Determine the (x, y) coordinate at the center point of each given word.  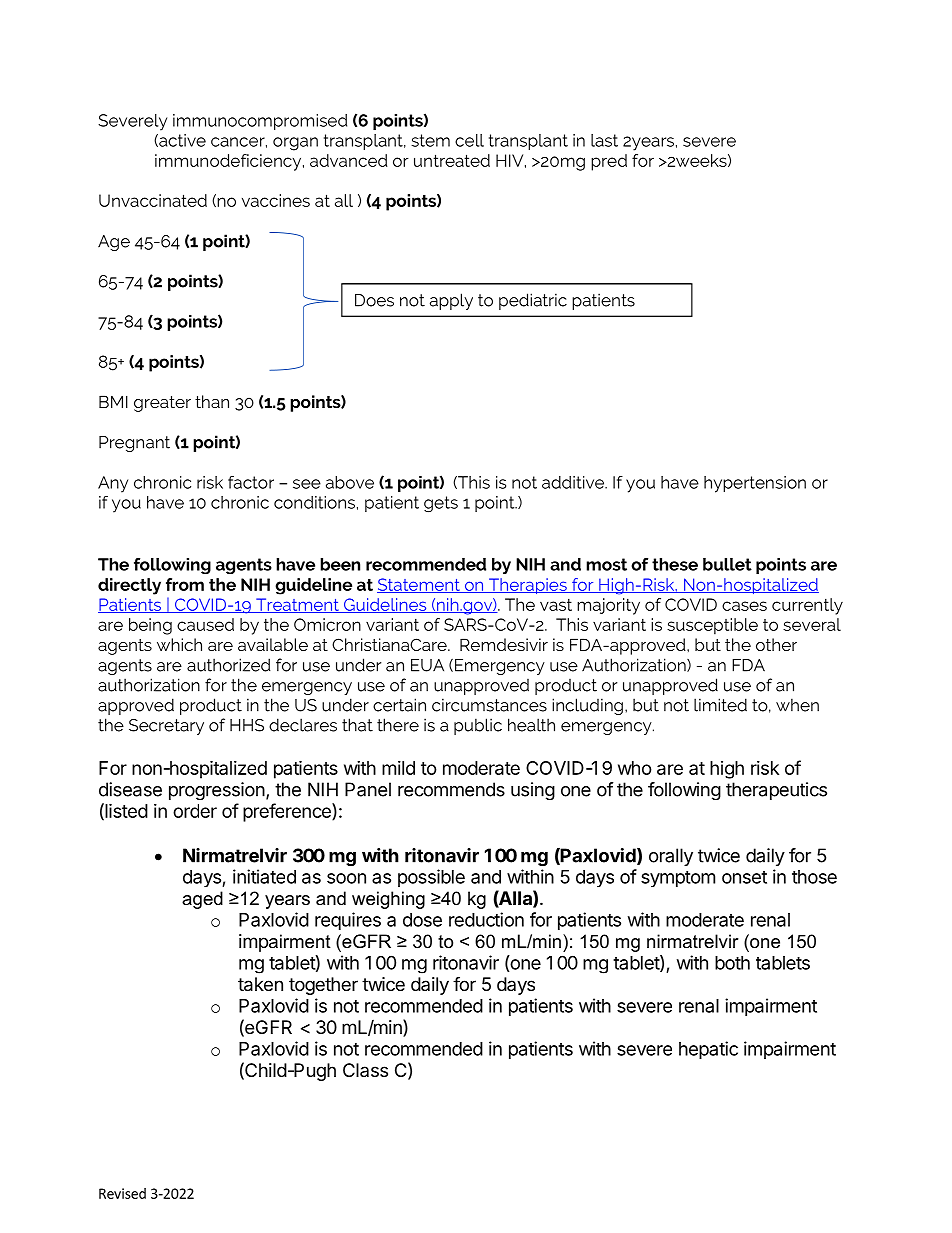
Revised (122, 1193)
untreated (452, 160)
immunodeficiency (229, 162)
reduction (486, 919)
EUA (427, 665)
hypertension (755, 484)
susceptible (712, 626)
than (212, 401)
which (179, 644)
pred (609, 162)
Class (365, 1070)
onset (744, 877)
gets (441, 504)
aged (202, 900)
